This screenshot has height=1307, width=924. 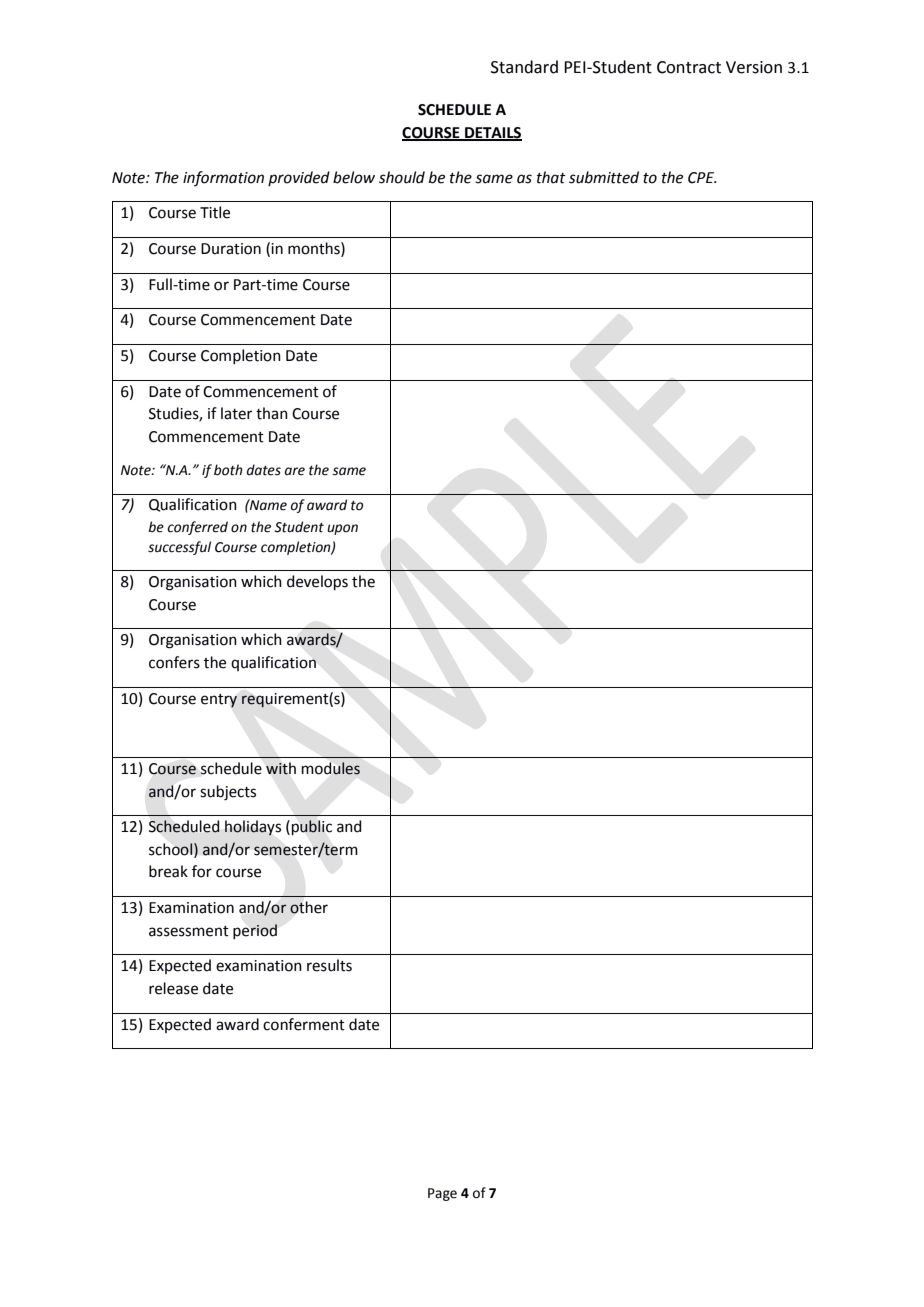 What do you see at coordinates (272, 413) in the screenshot?
I see `than` at bounding box center [272, 413].
